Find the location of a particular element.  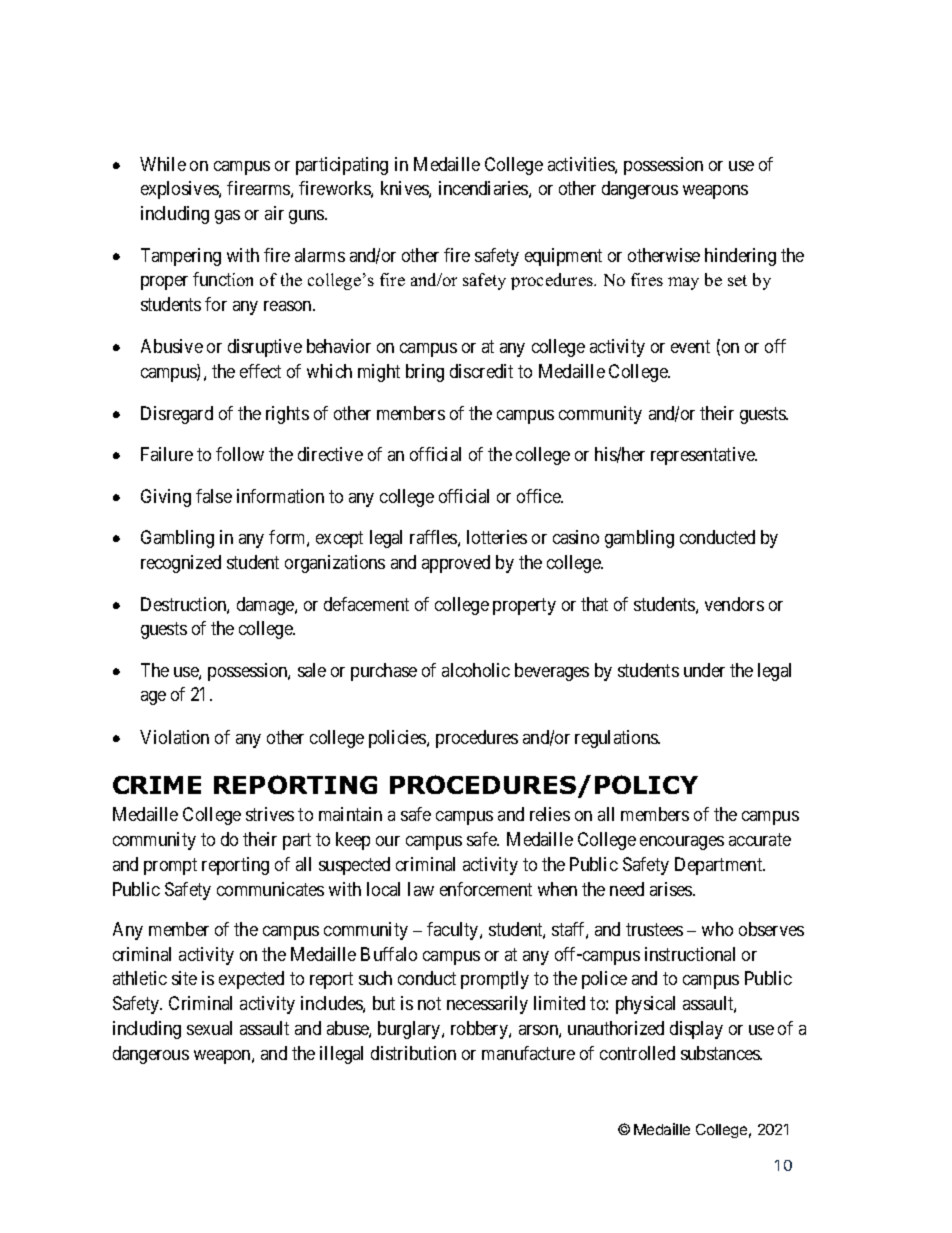

not is located at coordinates (429, 1003).
